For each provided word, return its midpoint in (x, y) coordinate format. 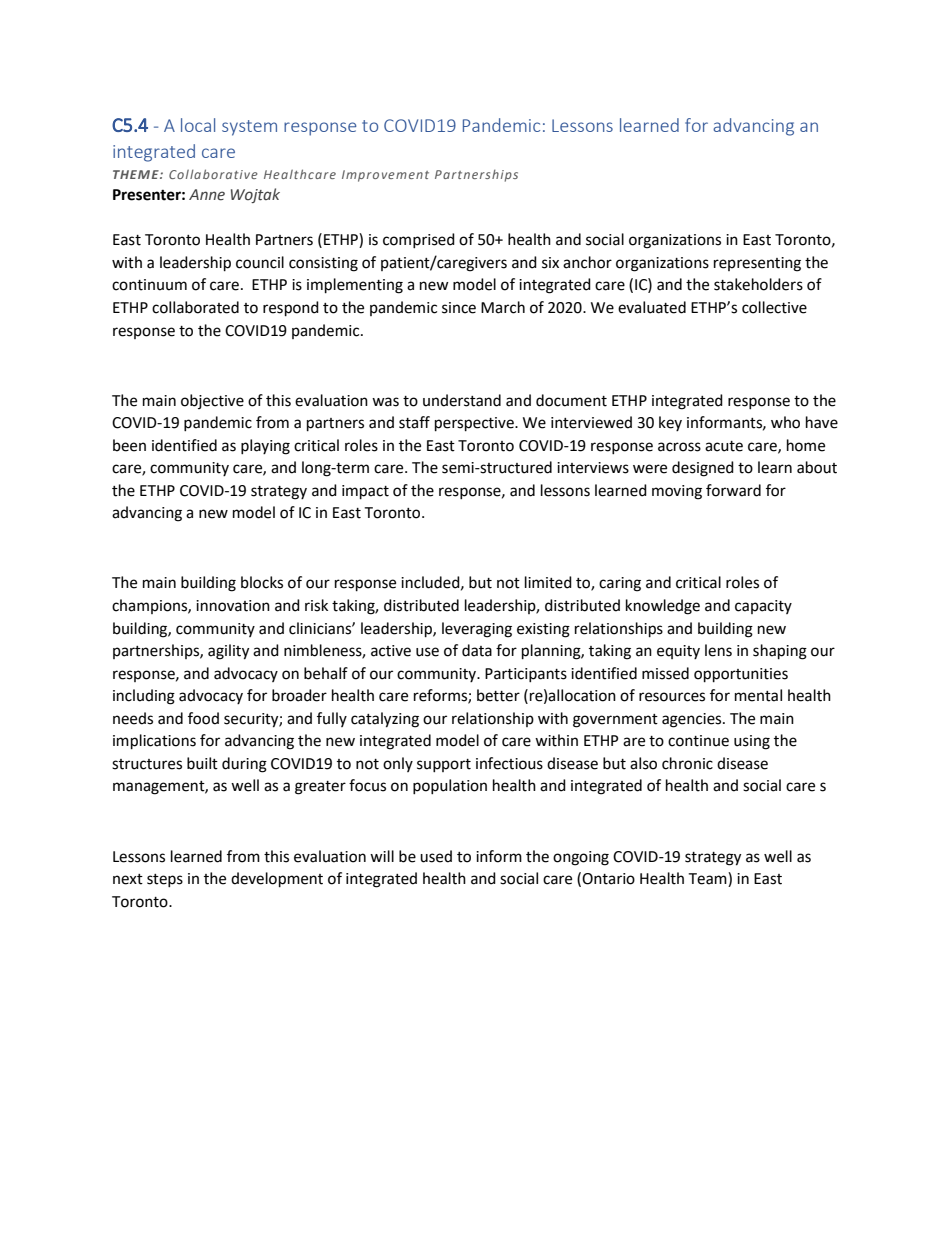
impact (365, 492)
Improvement (385, 176)
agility (228, 652)
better (498, 695)
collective (774, 307)
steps (165, 880)
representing (757, 264)
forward (733, 490)
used (436, 856)
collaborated (195, 307)
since (459, 308)
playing (265, 447)
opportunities (741, 675)
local (198, 125)
